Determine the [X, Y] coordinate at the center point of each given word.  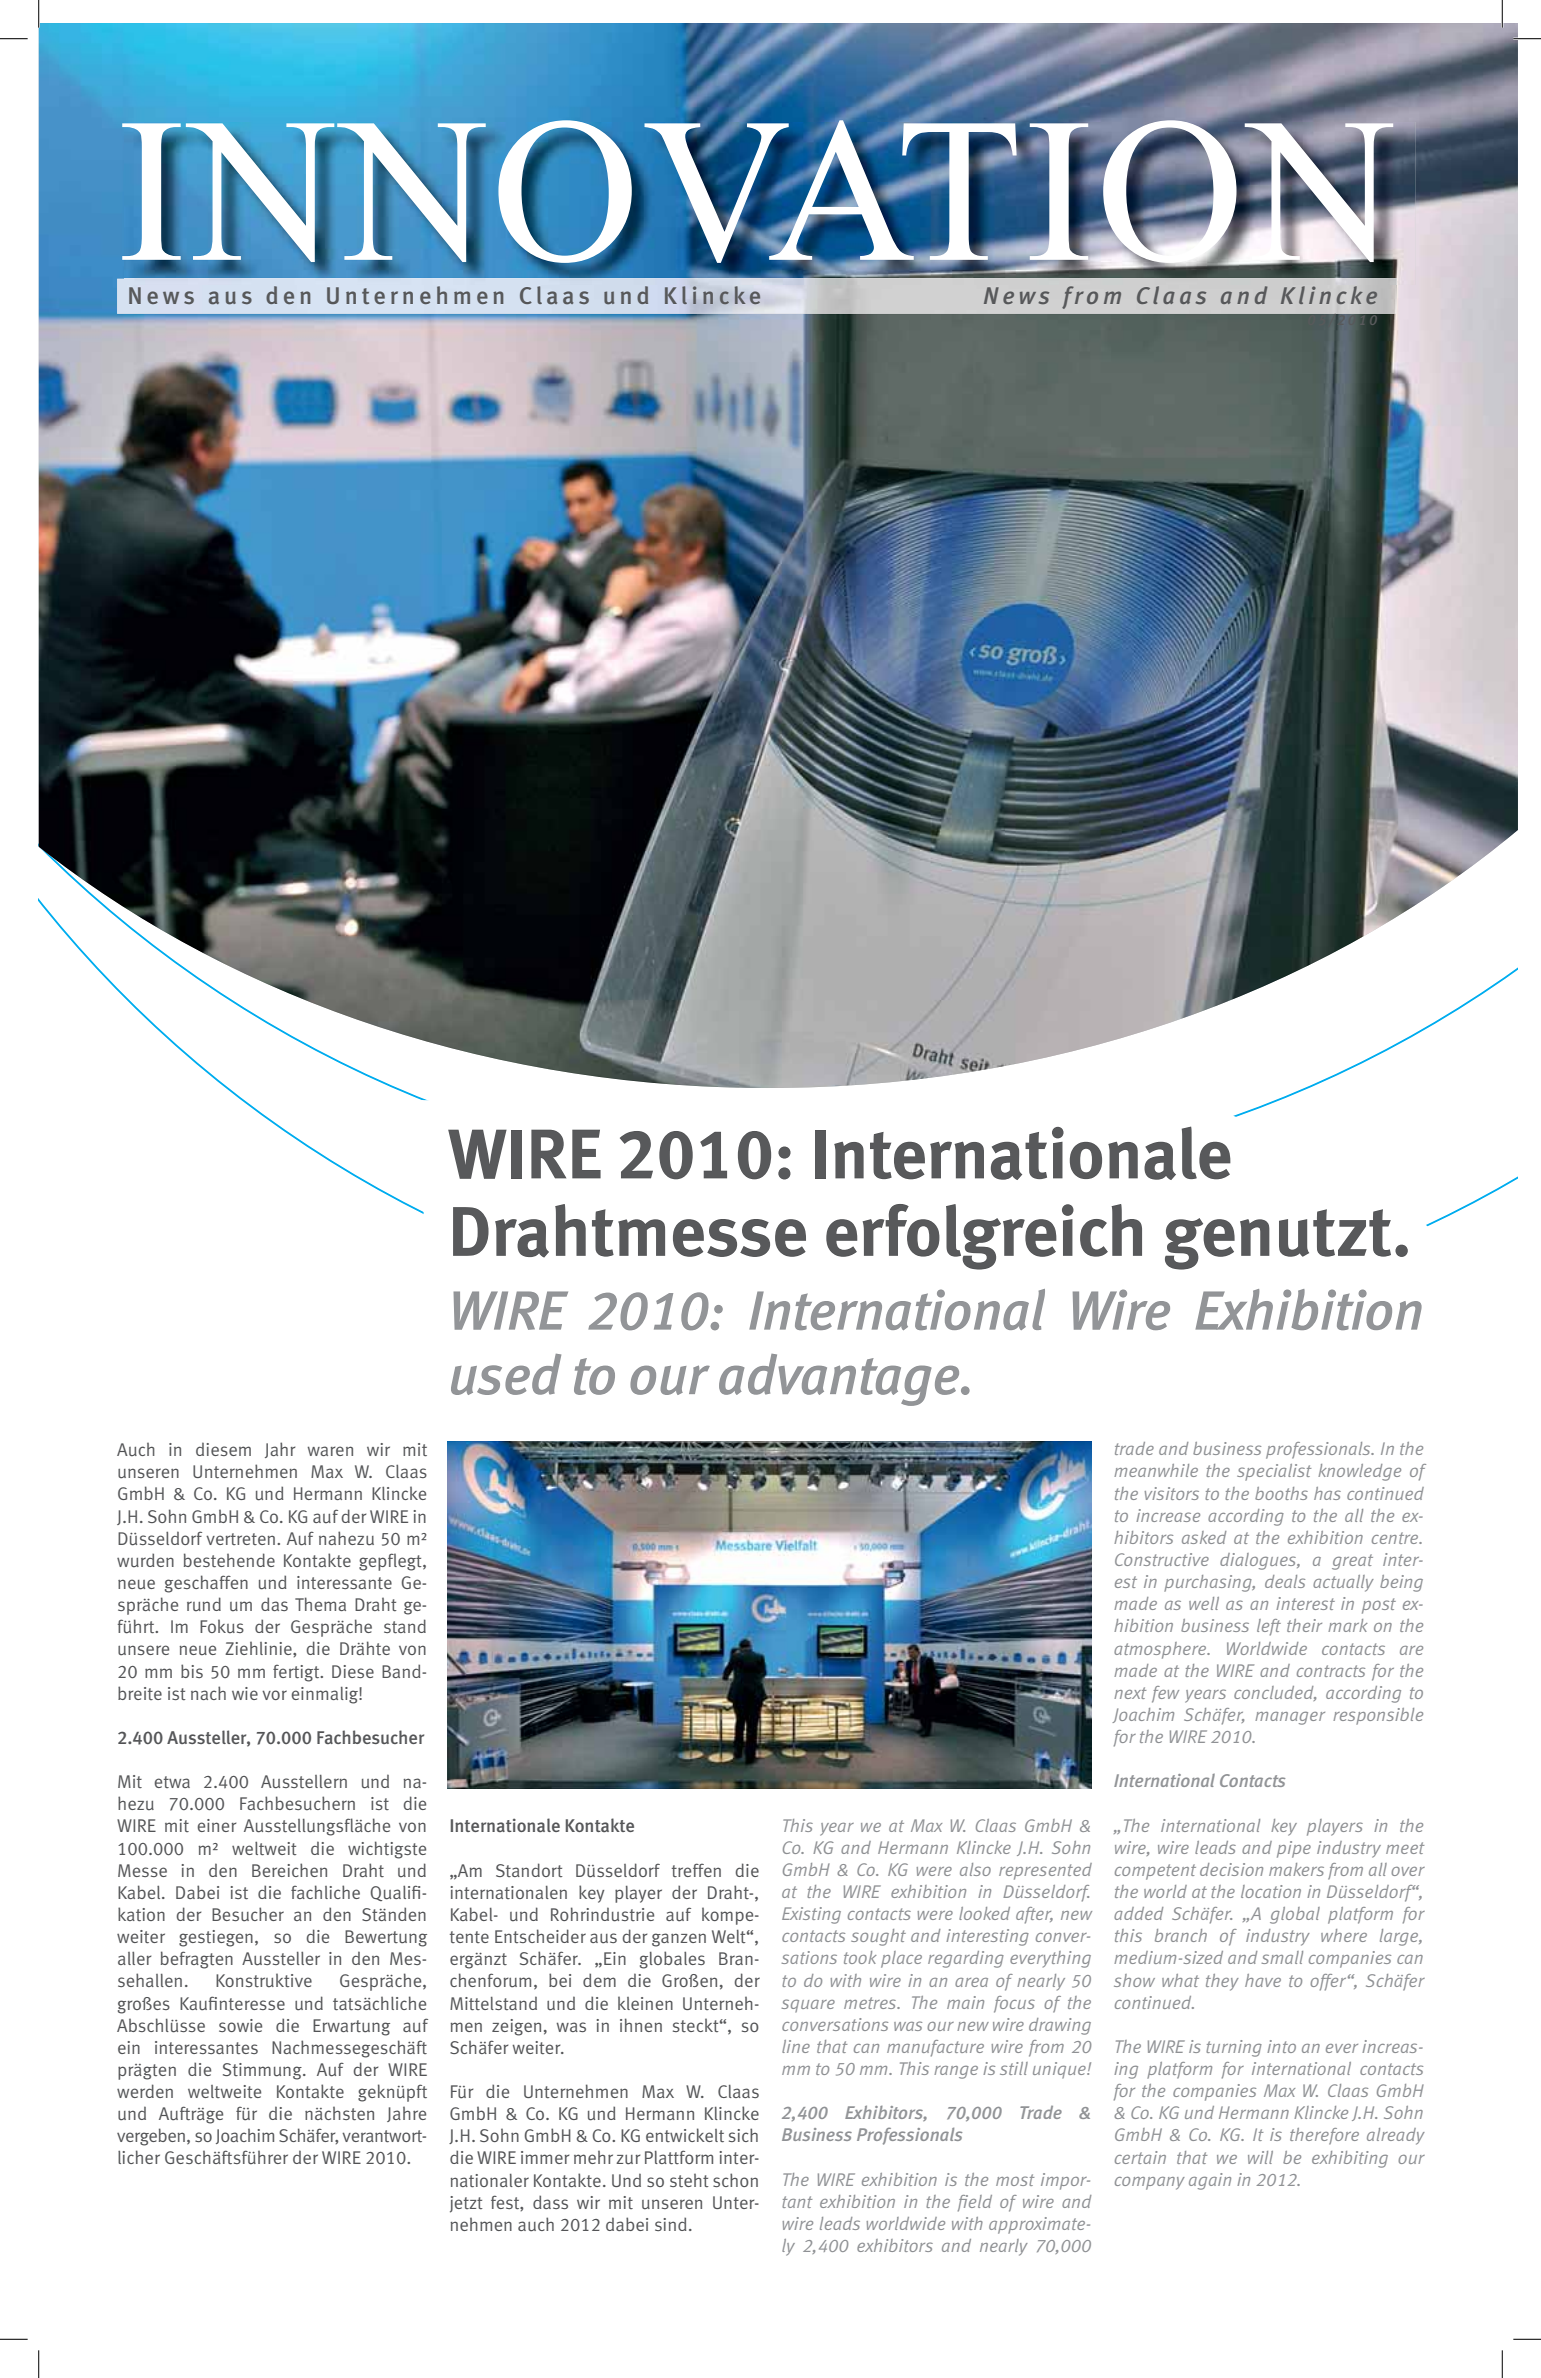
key [1284, 1827]
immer [545, 2157]
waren [330, 1451]
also [975, 1869]
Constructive [1162, 1559]
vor [274, 1695]
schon [735, 2180]
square [808, 2006]
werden [145, 2091]
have [1263, 1980]
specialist [1274, 1472]
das [274, 1604]
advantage [840, 1380]
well [1204, 1603]
